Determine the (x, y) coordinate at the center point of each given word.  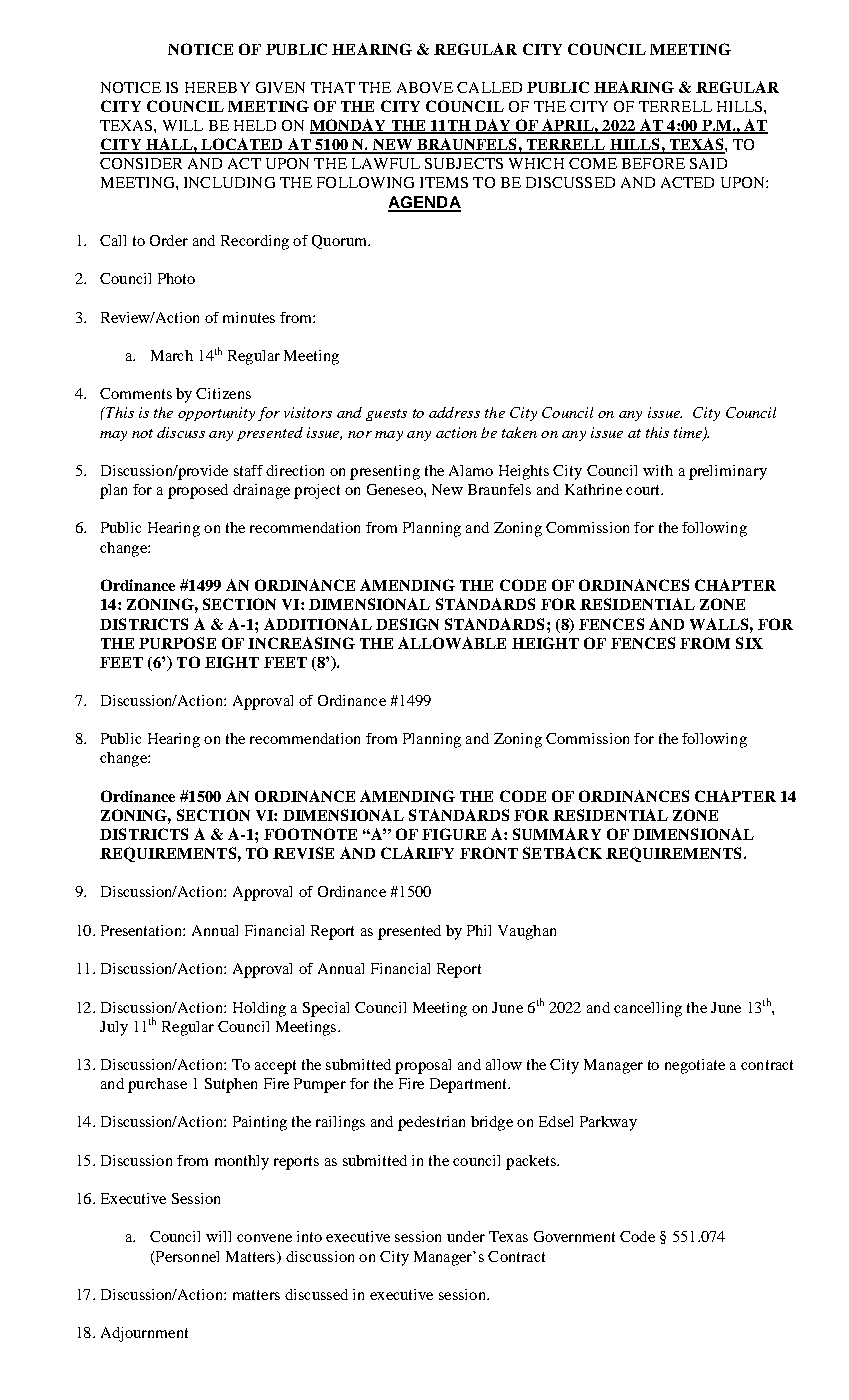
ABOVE (425, 87)
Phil (479, 930)
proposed (198, 491)
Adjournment (144, 1334)
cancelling (648, 1009)
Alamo (471, 470)
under (466, 1236)
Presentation (142, 930)
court (644, 490)
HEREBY (217, 87)
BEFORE (653, 163)
